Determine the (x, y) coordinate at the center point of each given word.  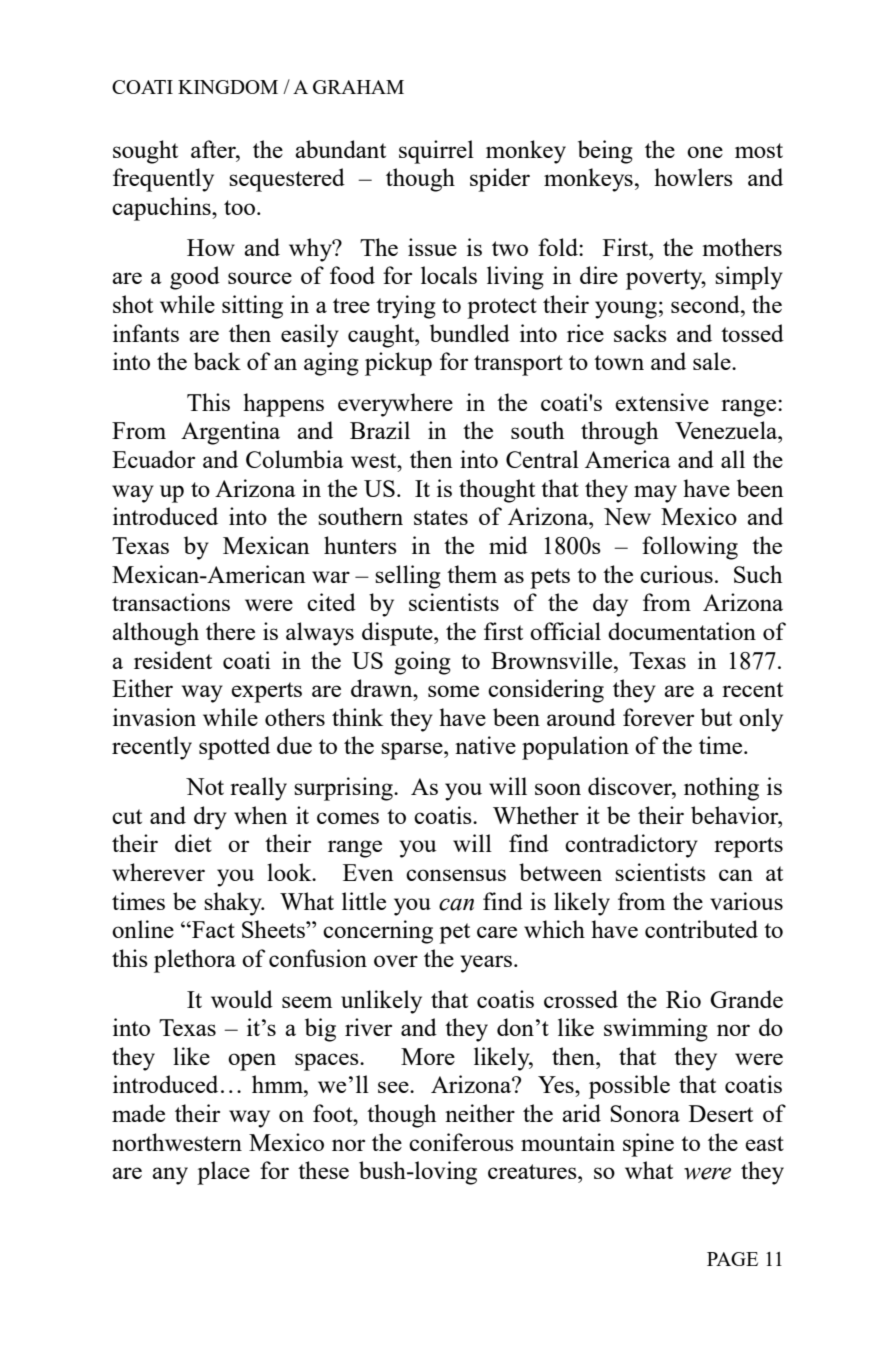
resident (173, 660)
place (223, 1173)
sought (145, 152)
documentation (682, 631)
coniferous (461, 1142)
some (453, 691)
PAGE (732, 1259)
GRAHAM (358, 87)
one (705, 152)
